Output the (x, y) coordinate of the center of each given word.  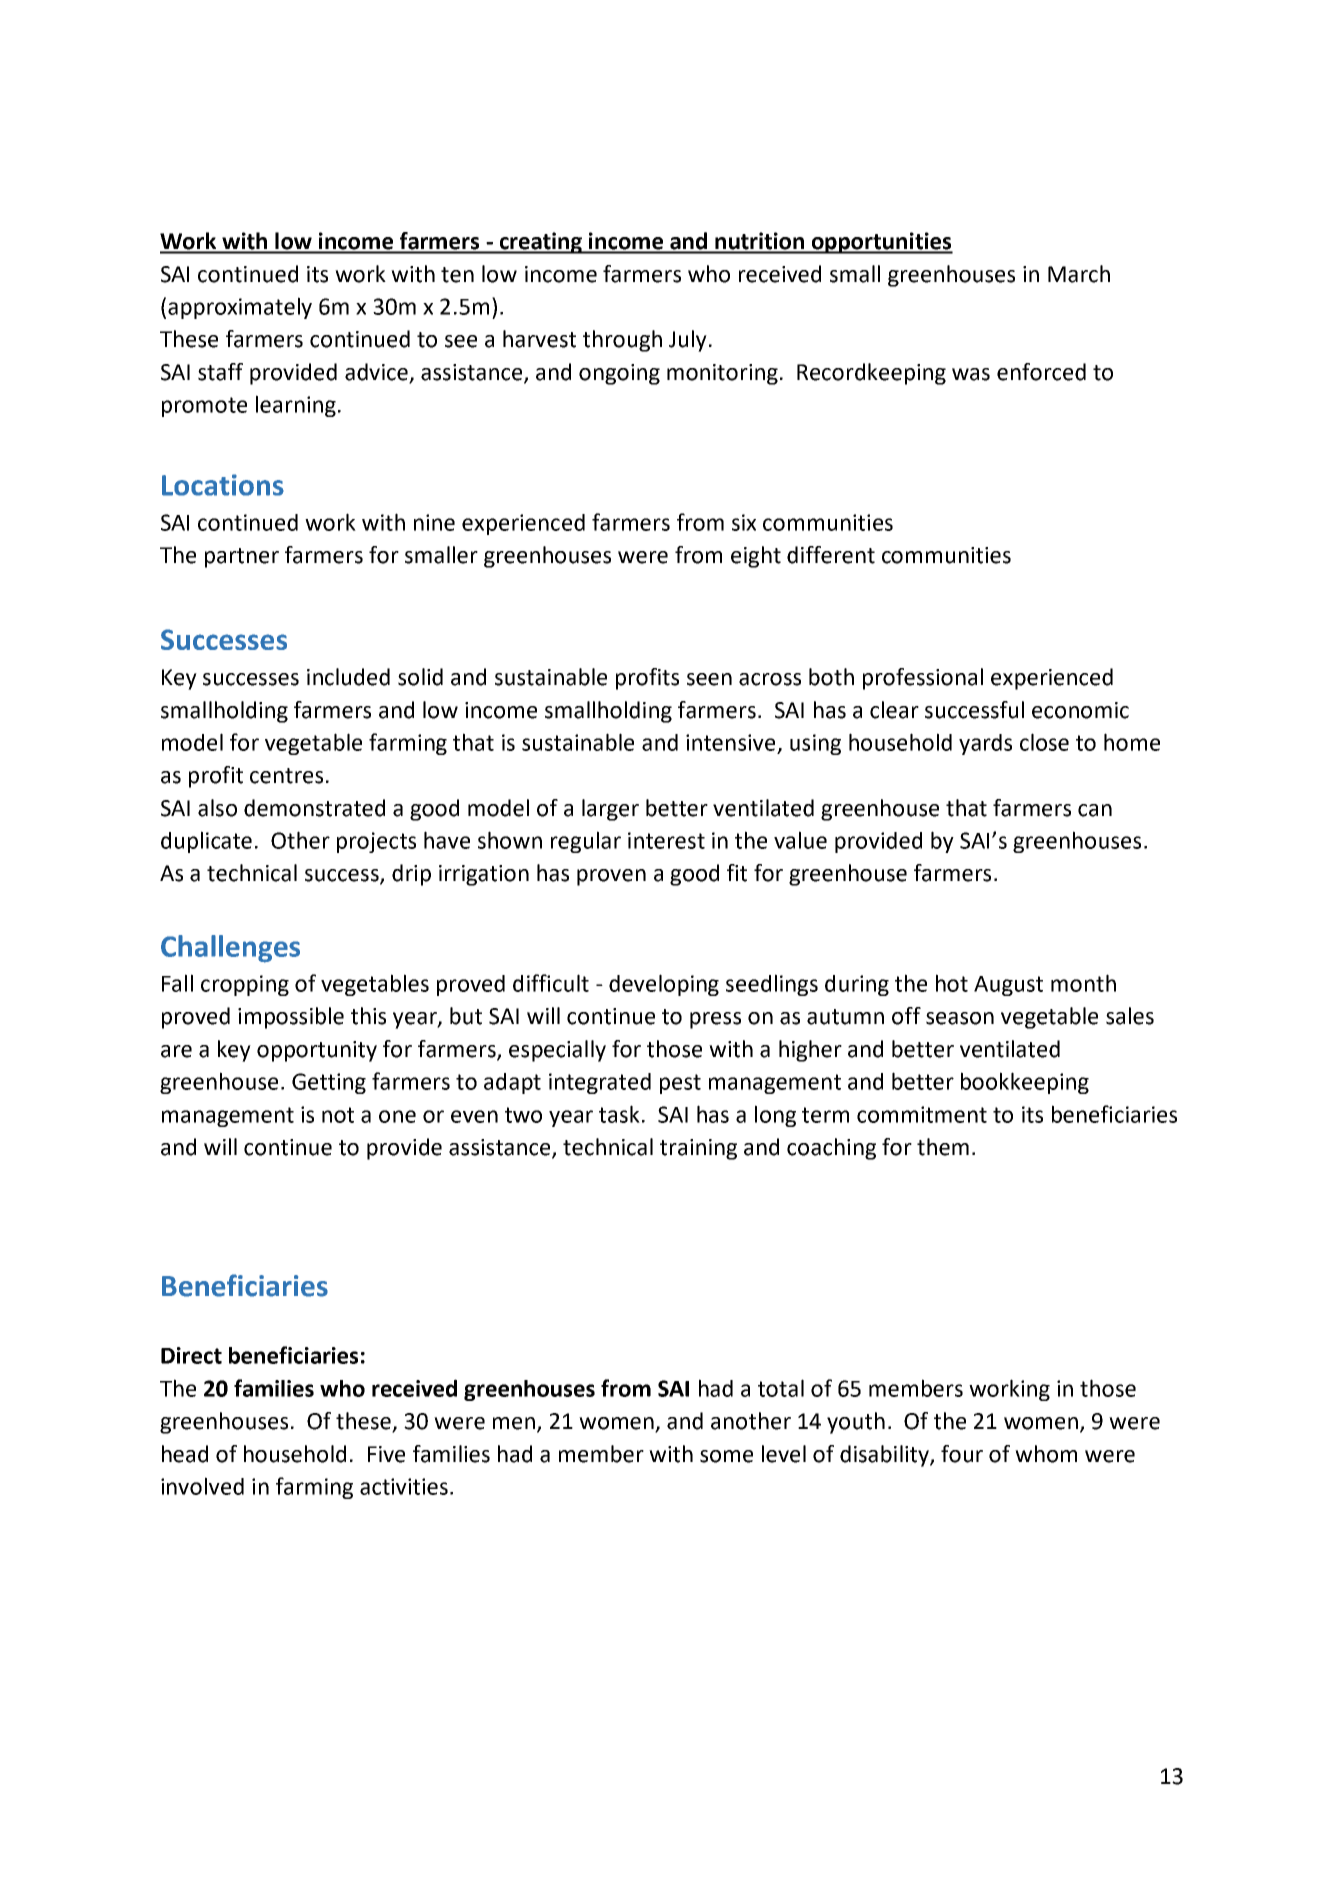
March (1079, 274)
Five (386, 1454)
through (622, 341)
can (1095, 810)
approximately (240, 308)
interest (666, 840)
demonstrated (314, 808)
